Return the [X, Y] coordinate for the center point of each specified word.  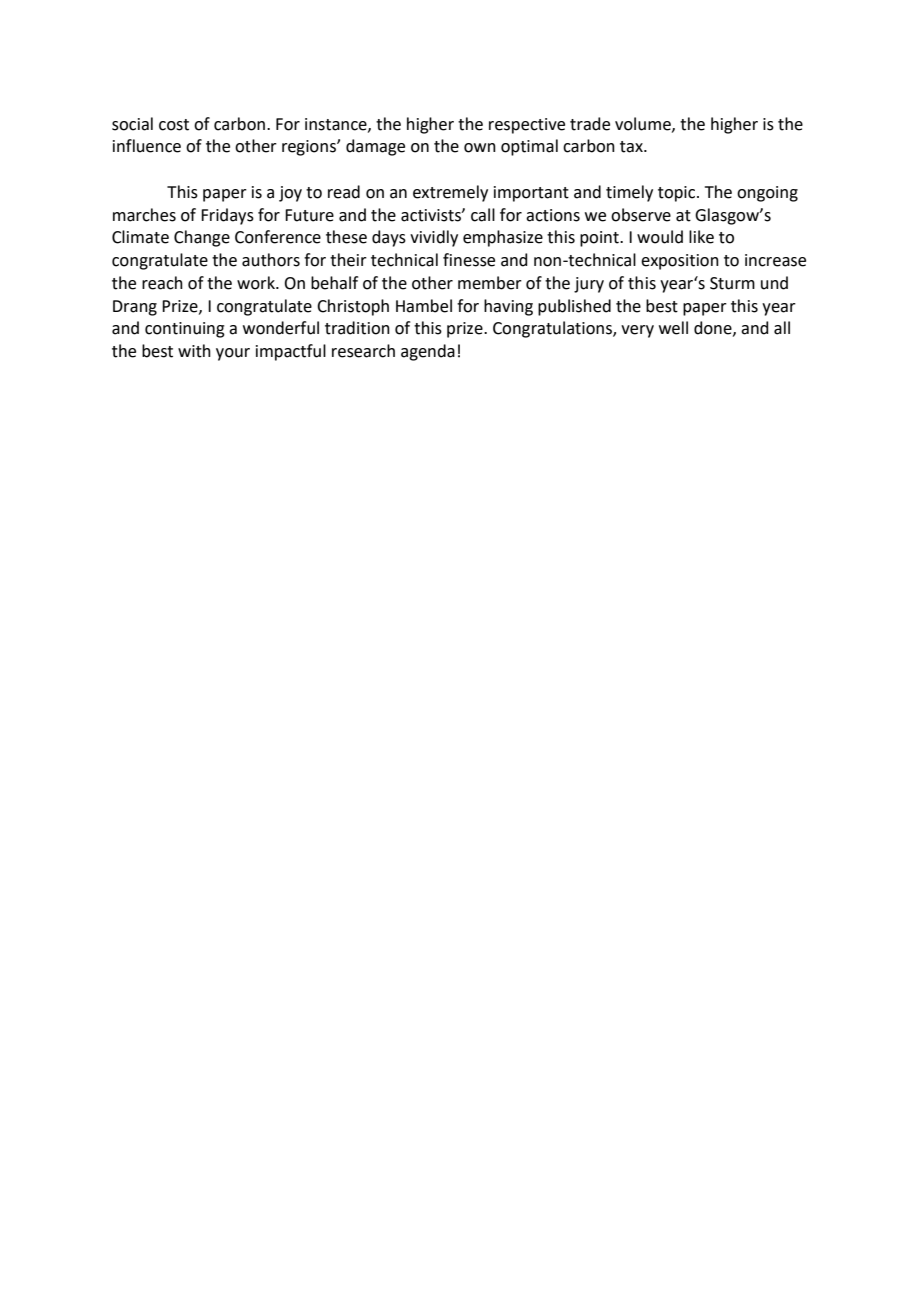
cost [174, 125]
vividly [434, 238]
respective [527, 126]
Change [202, 238]
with [194, 351]
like [701, 237]
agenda [428, 352]
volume [644, 124]
